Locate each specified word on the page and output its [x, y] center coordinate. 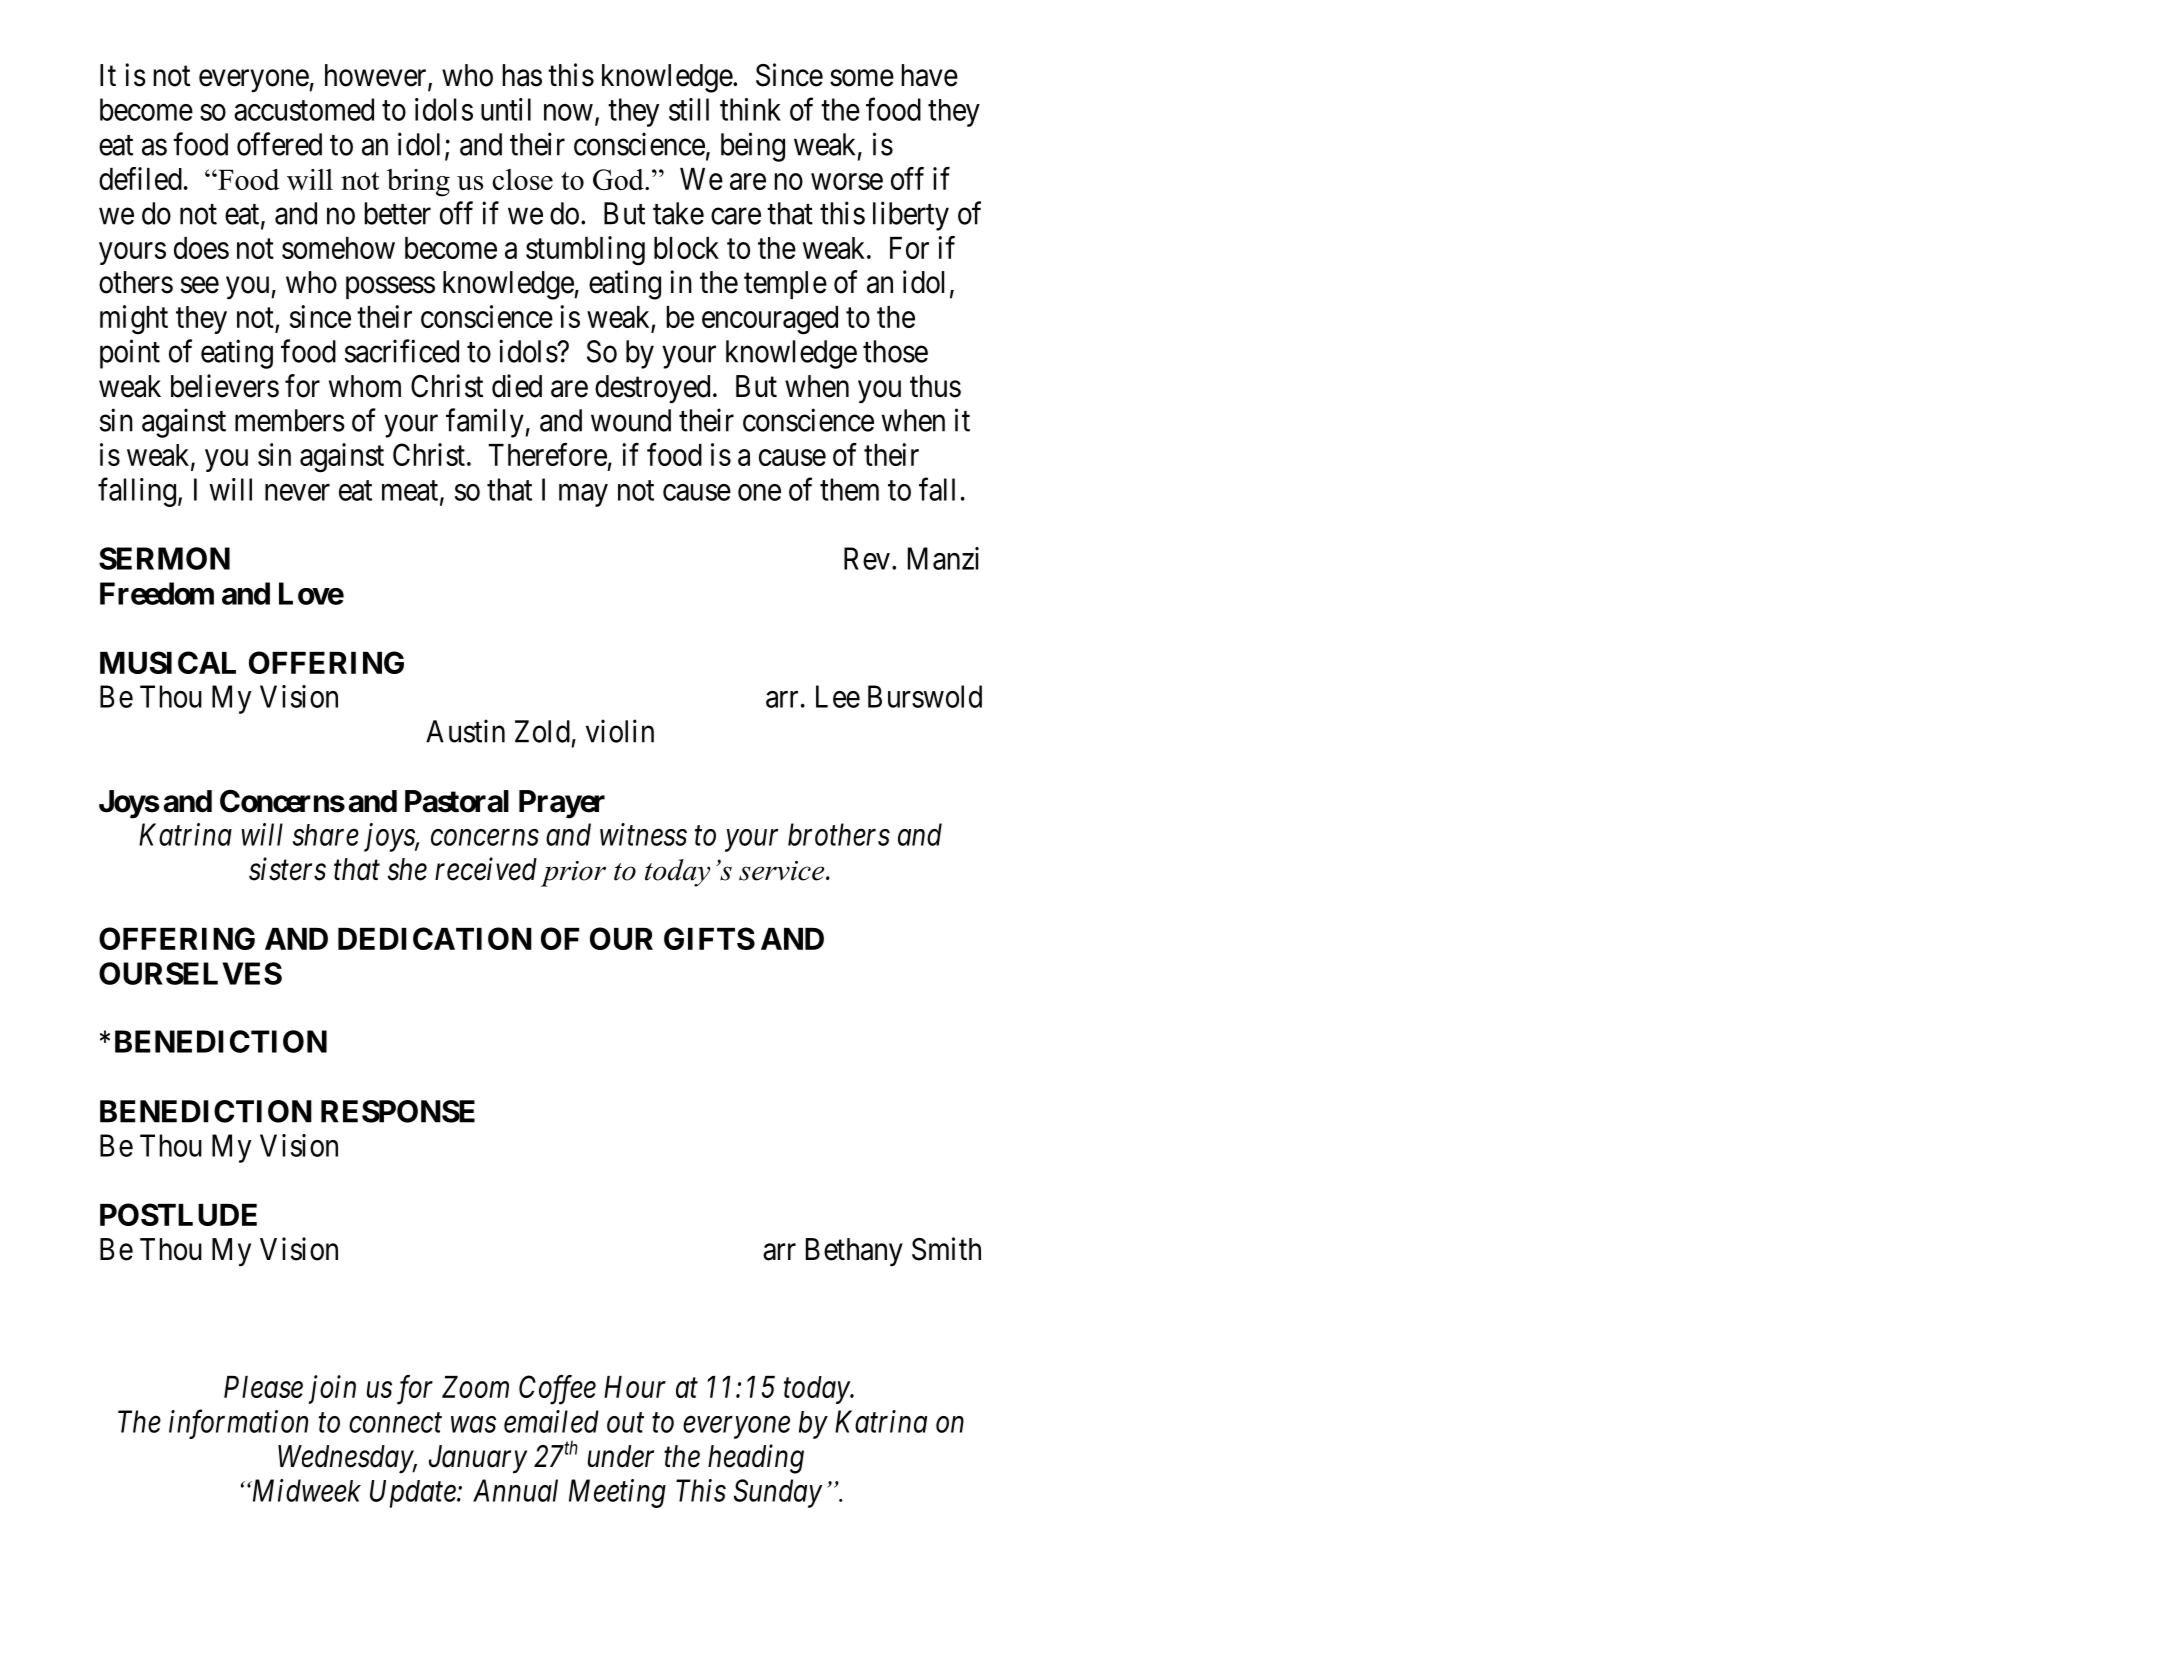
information [238, 1424]
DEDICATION [435, 938]
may [583, 495]
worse [847, 181]
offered [279, 144]
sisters [287, 869]
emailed [551, 1421]
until [506, 109]
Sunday [778, 1493]
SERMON [164, 558]
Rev [867, 558]
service [783, 871]
